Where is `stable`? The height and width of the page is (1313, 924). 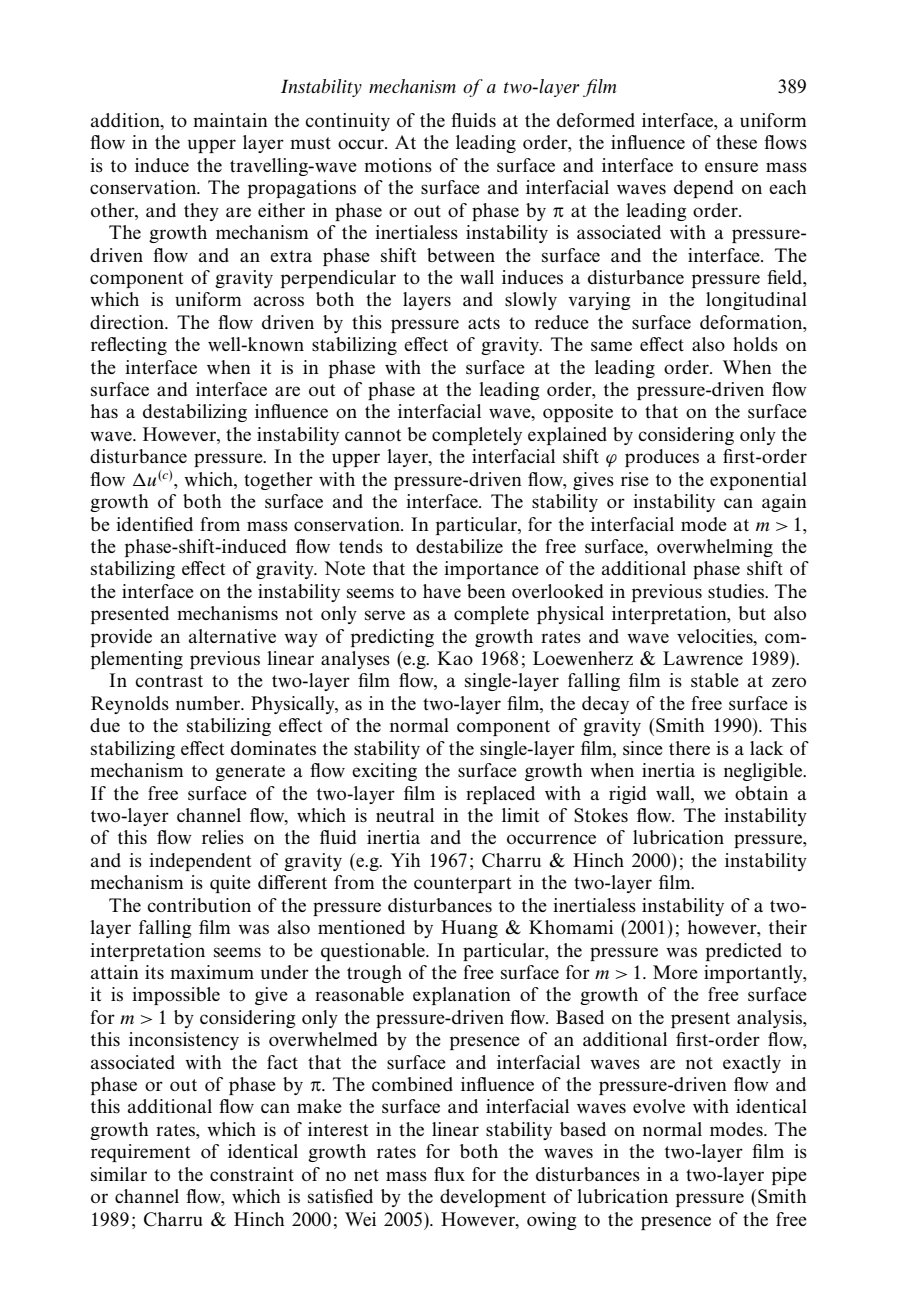
stable is located at coordinates (715, 680).
